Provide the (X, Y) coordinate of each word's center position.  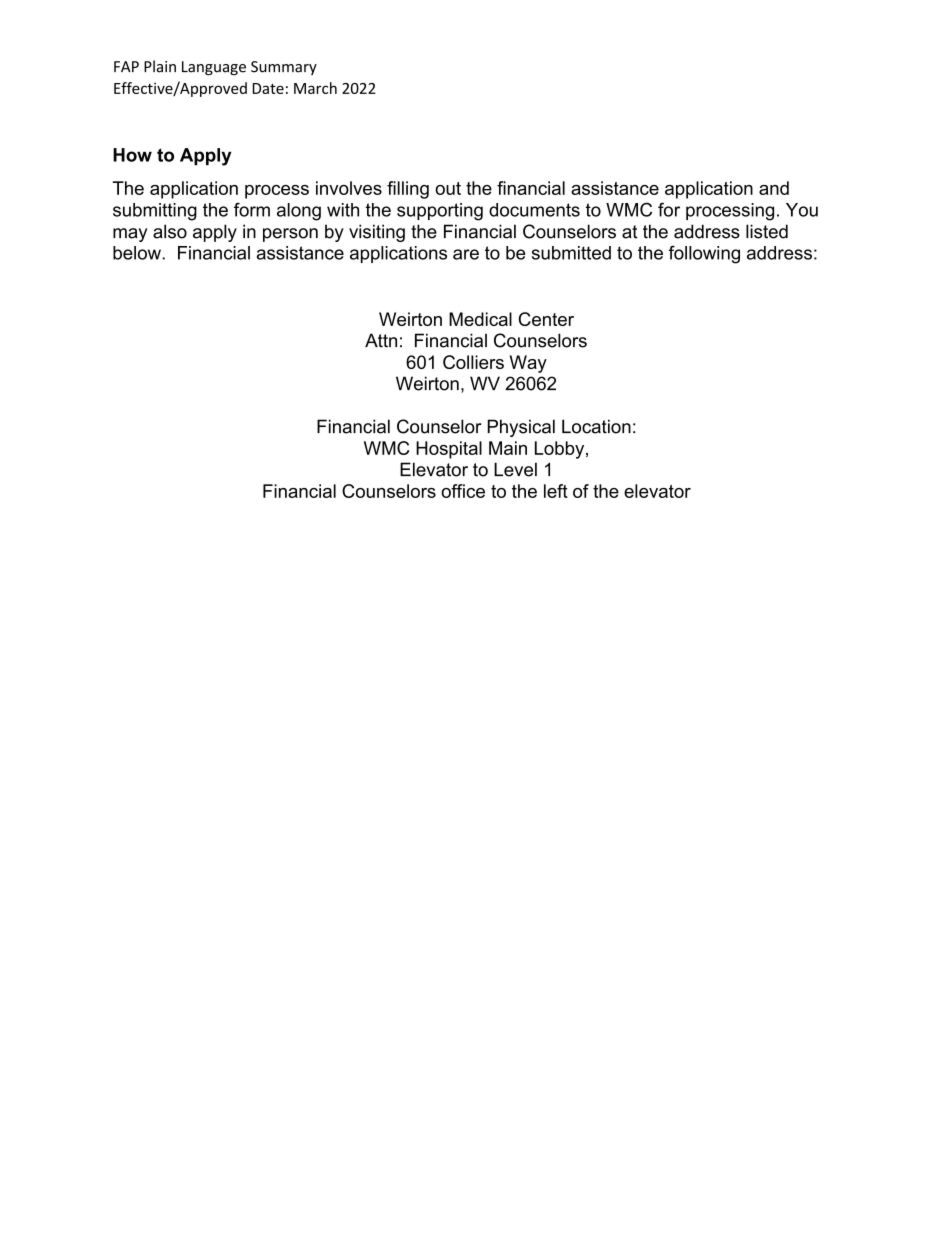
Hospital (449, 450)
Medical (480, 319)
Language (214, 68)
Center (546, 319)
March (315, 88)
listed (767, 231)
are (466, 254)
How (132, 155)
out (448, 188)
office (463, 491)
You (802, 210)
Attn (381, 340)
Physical (521, 428)
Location (596, 426)
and (774, 188)
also (170, 231)
